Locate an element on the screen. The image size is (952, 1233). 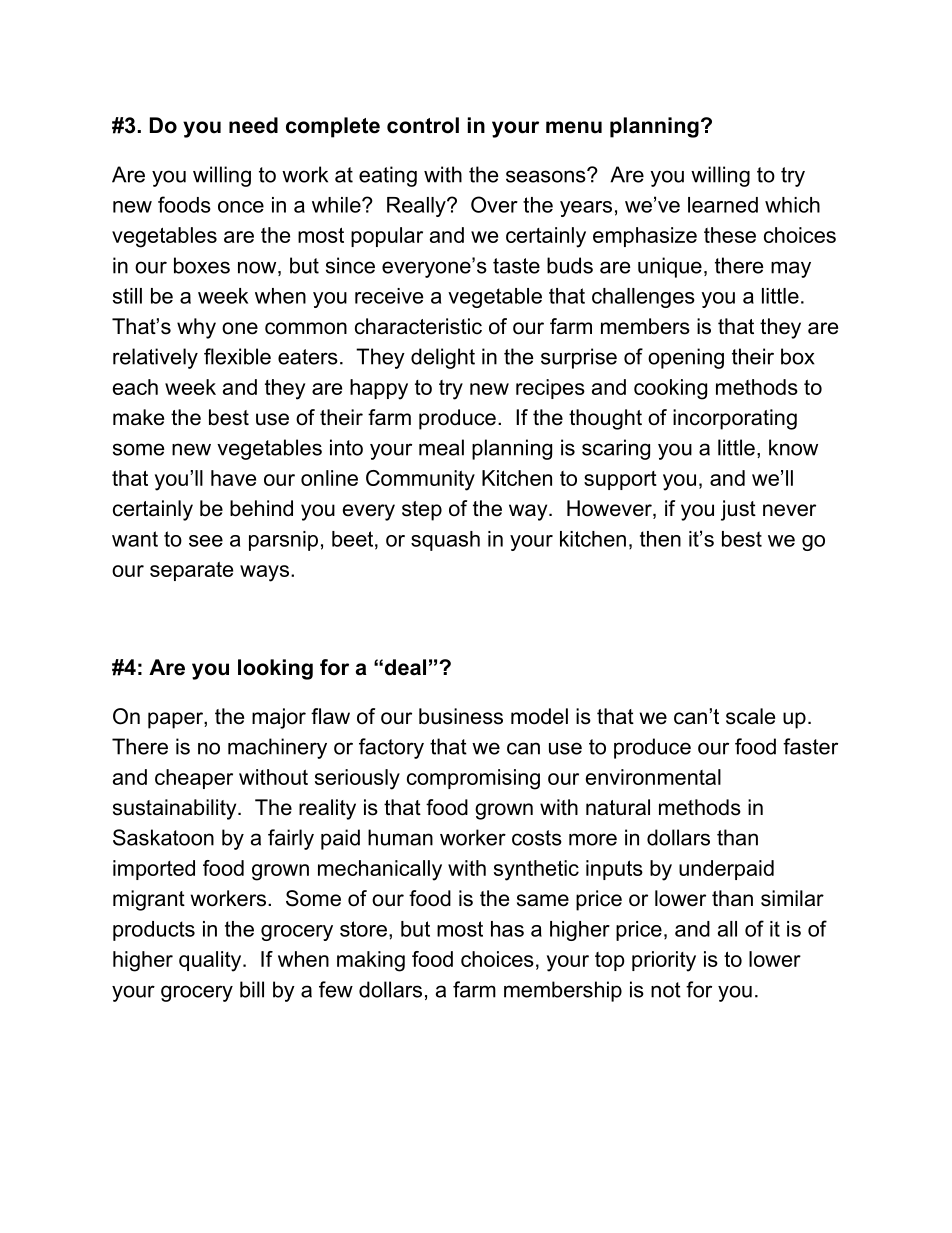
then is located at coordinates (660, 539).
